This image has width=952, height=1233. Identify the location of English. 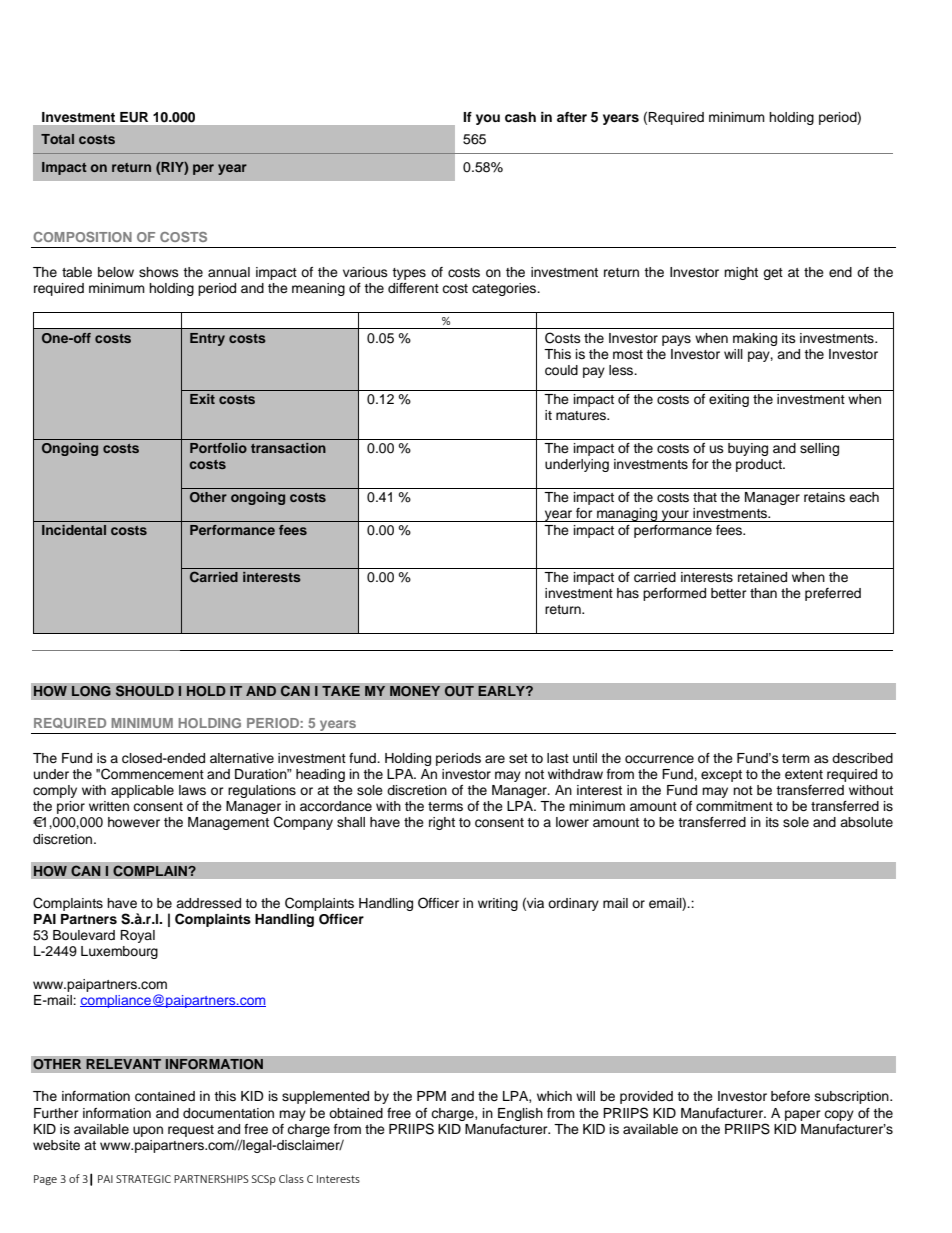
(520, 1114).
